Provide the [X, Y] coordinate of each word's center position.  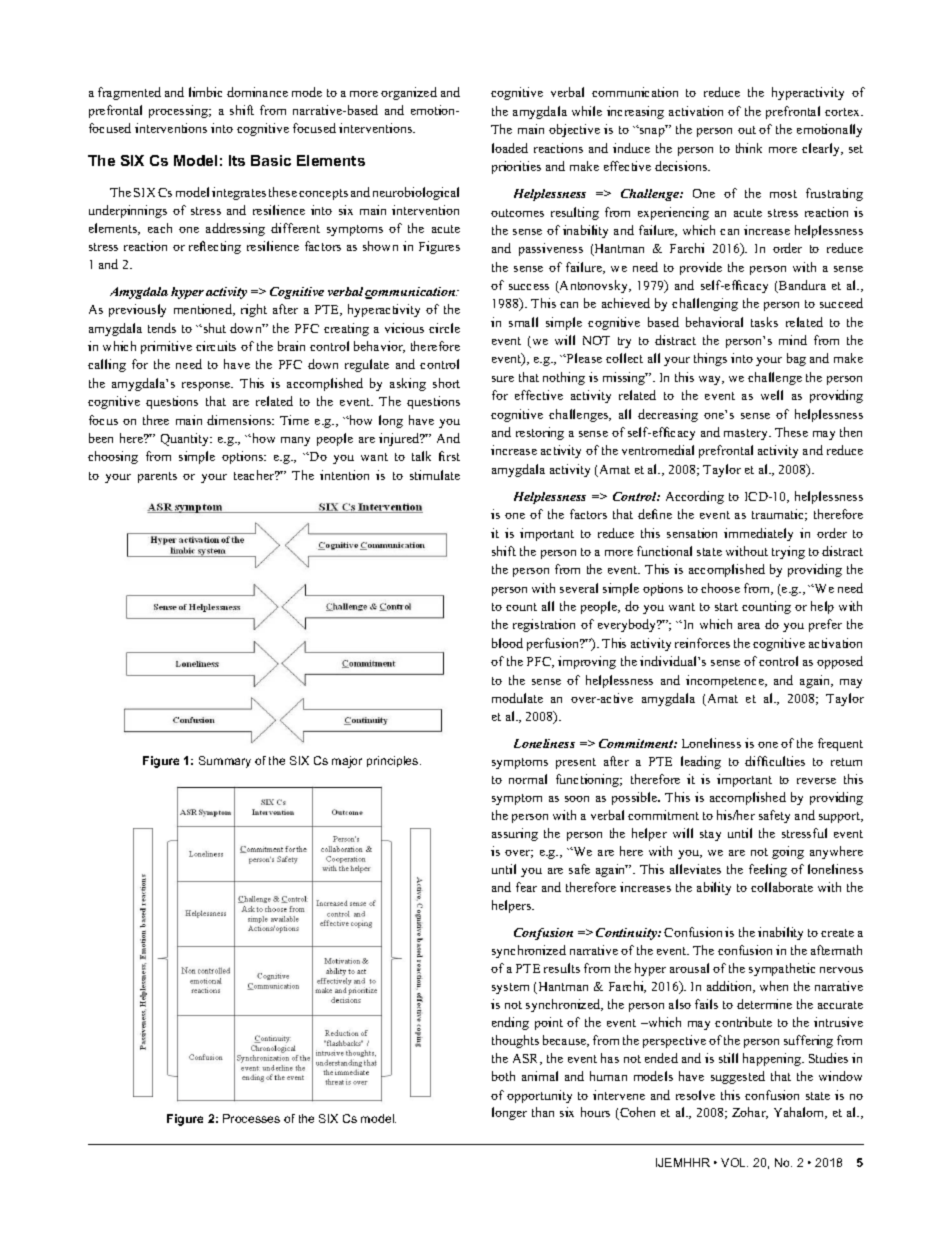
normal [528, 779]
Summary [225, 762]
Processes [251, 1118]
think [749, 148]
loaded [510, 148]
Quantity [186, 439]
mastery [747, 434]
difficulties [775, 761]
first [449, 456]
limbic [205, 92]
